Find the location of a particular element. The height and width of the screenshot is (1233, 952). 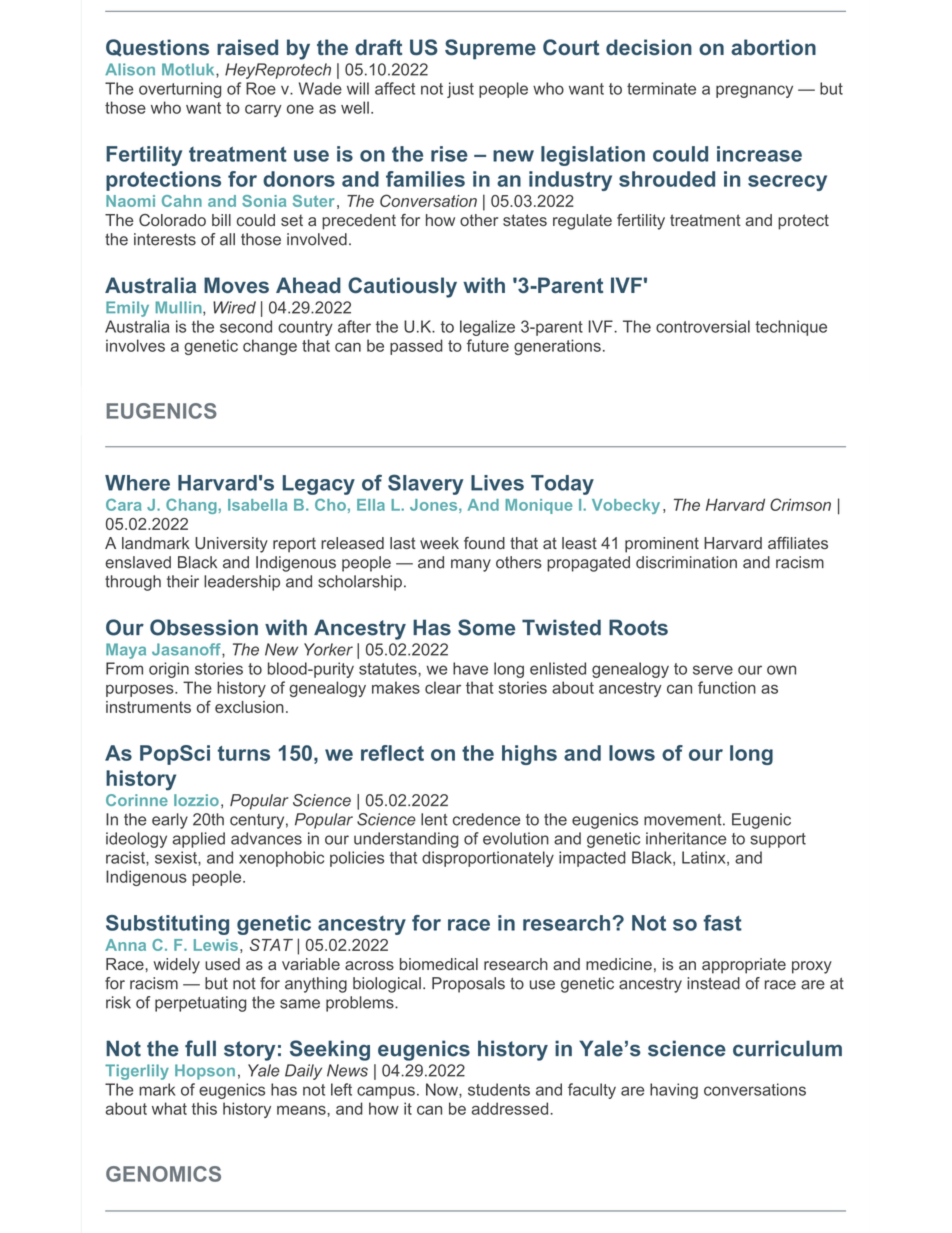

Crimson is located at coordinates (800, 504).
